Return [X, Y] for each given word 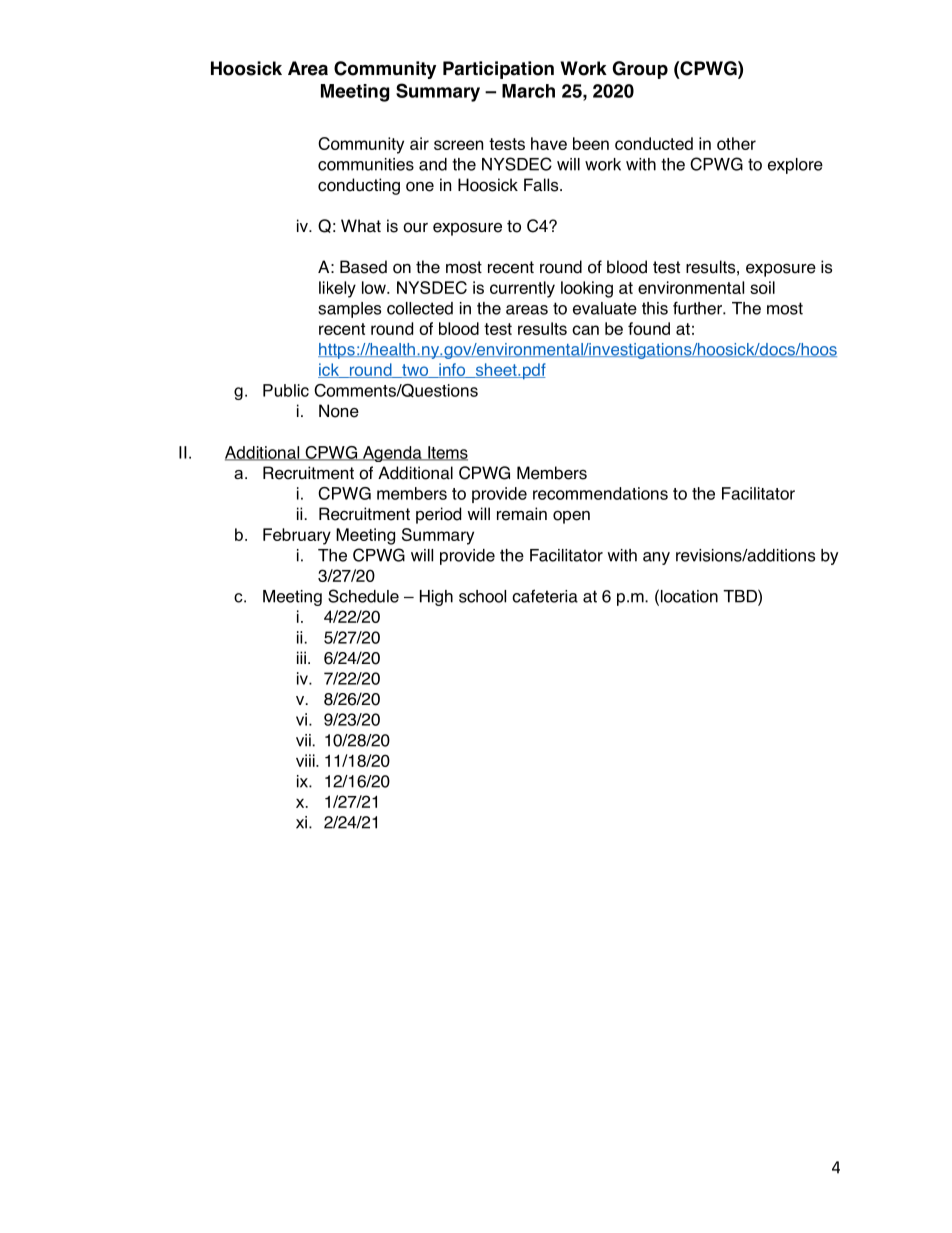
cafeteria [545, 596]
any [656, 558]
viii [306, 760]
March [528, 91]
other [736, 143]
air [419, 143]
